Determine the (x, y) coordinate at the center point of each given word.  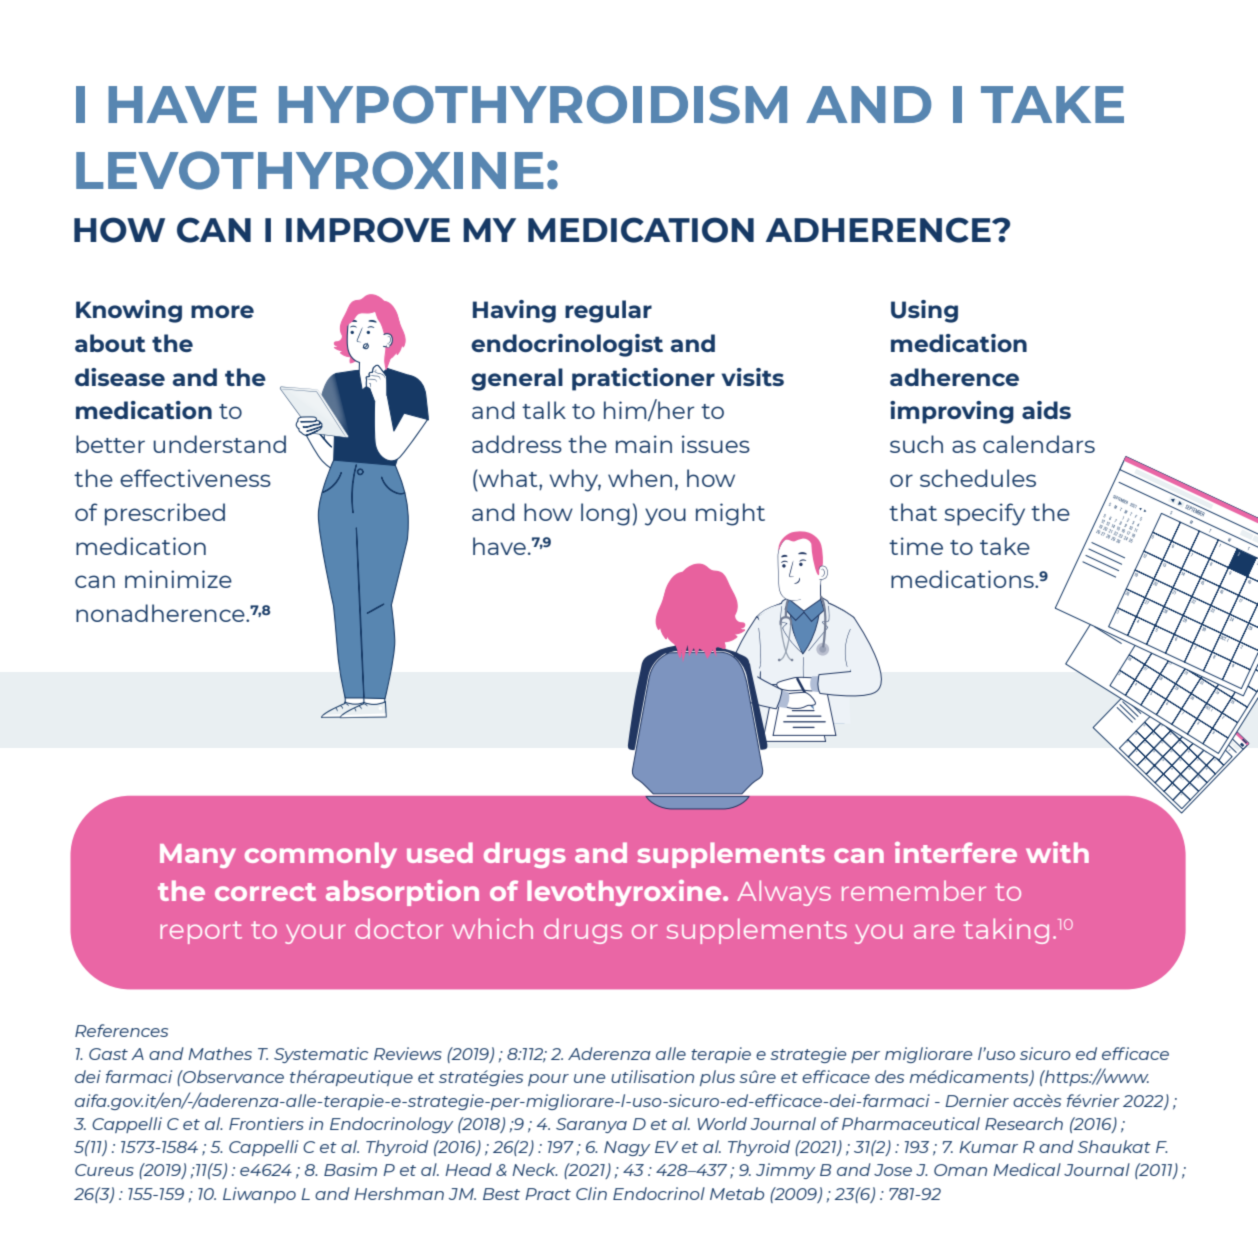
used (440, 852)
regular (608, 311)
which (492, 928)
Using (924, 311)
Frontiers (266, 1123)
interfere (956, 852)
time (916, 546)
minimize (178, 579)
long (605, 514)
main (644, 444)
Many (198, 856)
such (916, 444)
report (201, 932)
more (222, 311)
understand (219, 444)
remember (914, 890)
